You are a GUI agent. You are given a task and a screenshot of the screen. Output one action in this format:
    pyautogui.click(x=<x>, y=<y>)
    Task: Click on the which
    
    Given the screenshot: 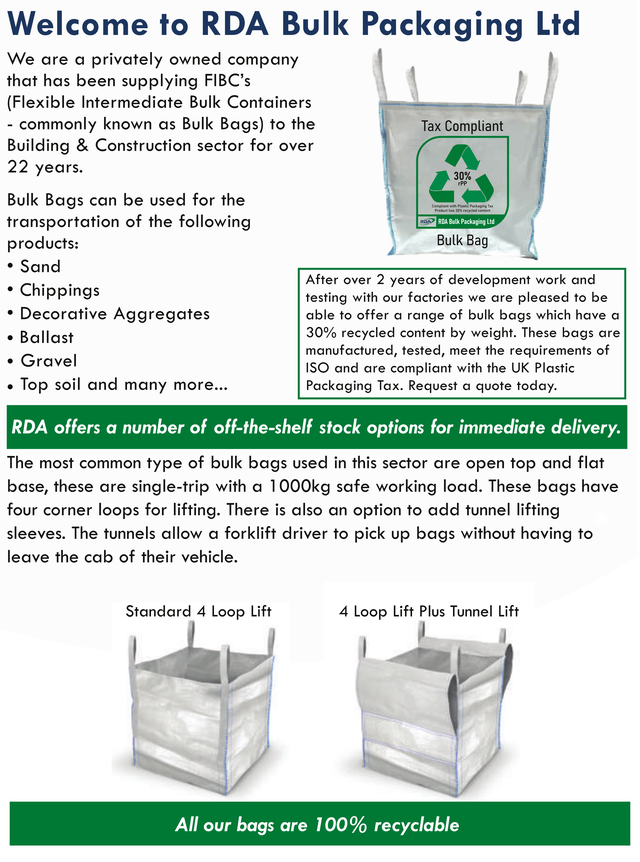 What is the action you would take?
    pyautogui.click(x=553, y=314)
